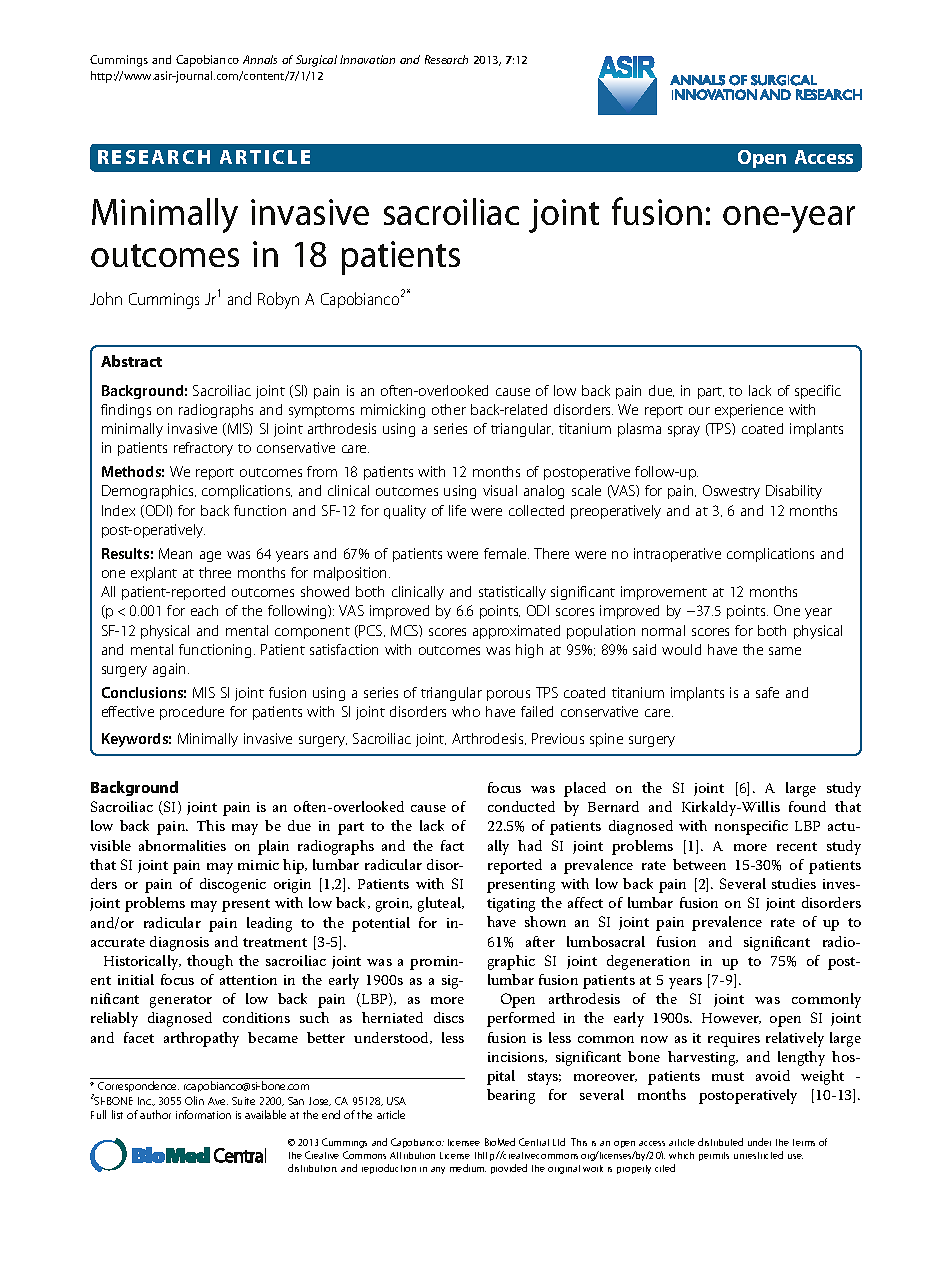 This screenshot has width=952, height=1270. I want to click on between, so click(699, 864).
